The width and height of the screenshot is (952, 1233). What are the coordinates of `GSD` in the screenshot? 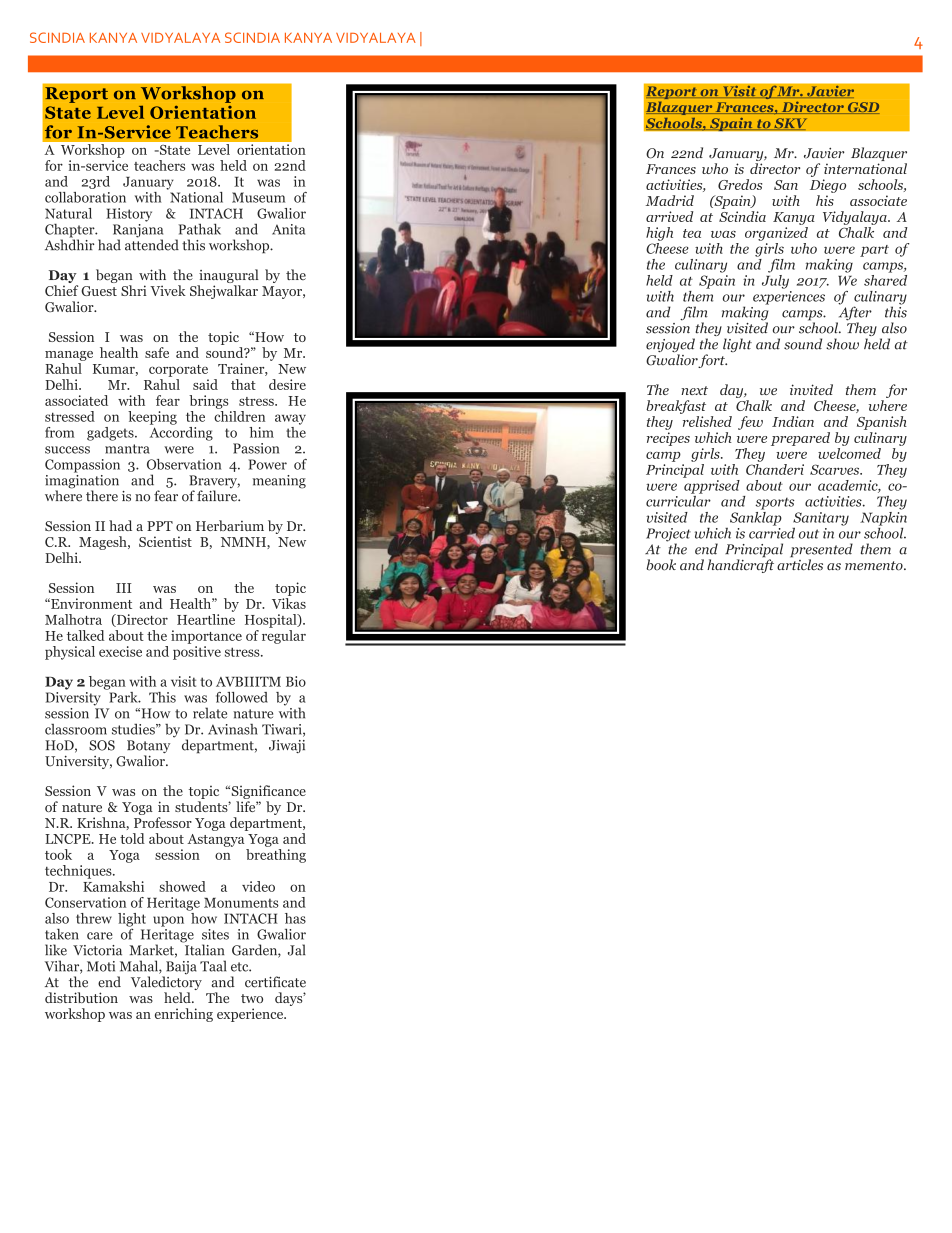 It's located at (862, 108).
